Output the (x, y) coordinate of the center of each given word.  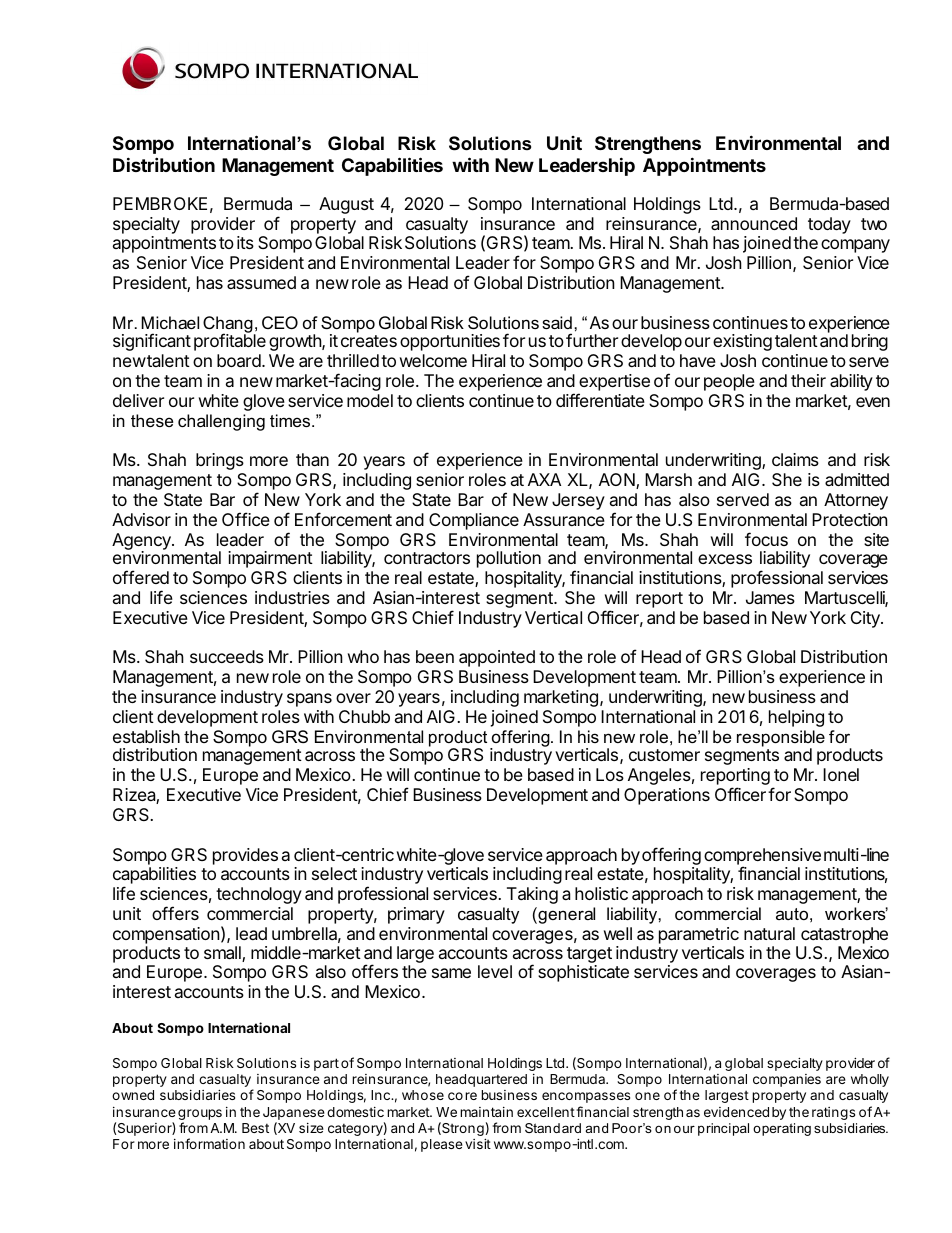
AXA (544, 479)
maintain (486, 1112)
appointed (497, 658)
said (557, 322)
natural (769, 933)
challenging (221, 422)
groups (200, 1116)
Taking (532, 895)
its (245, 242)
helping (796, 718)
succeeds (227, 656)
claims (795, 459)
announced (754, 223)
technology (259, 895)
